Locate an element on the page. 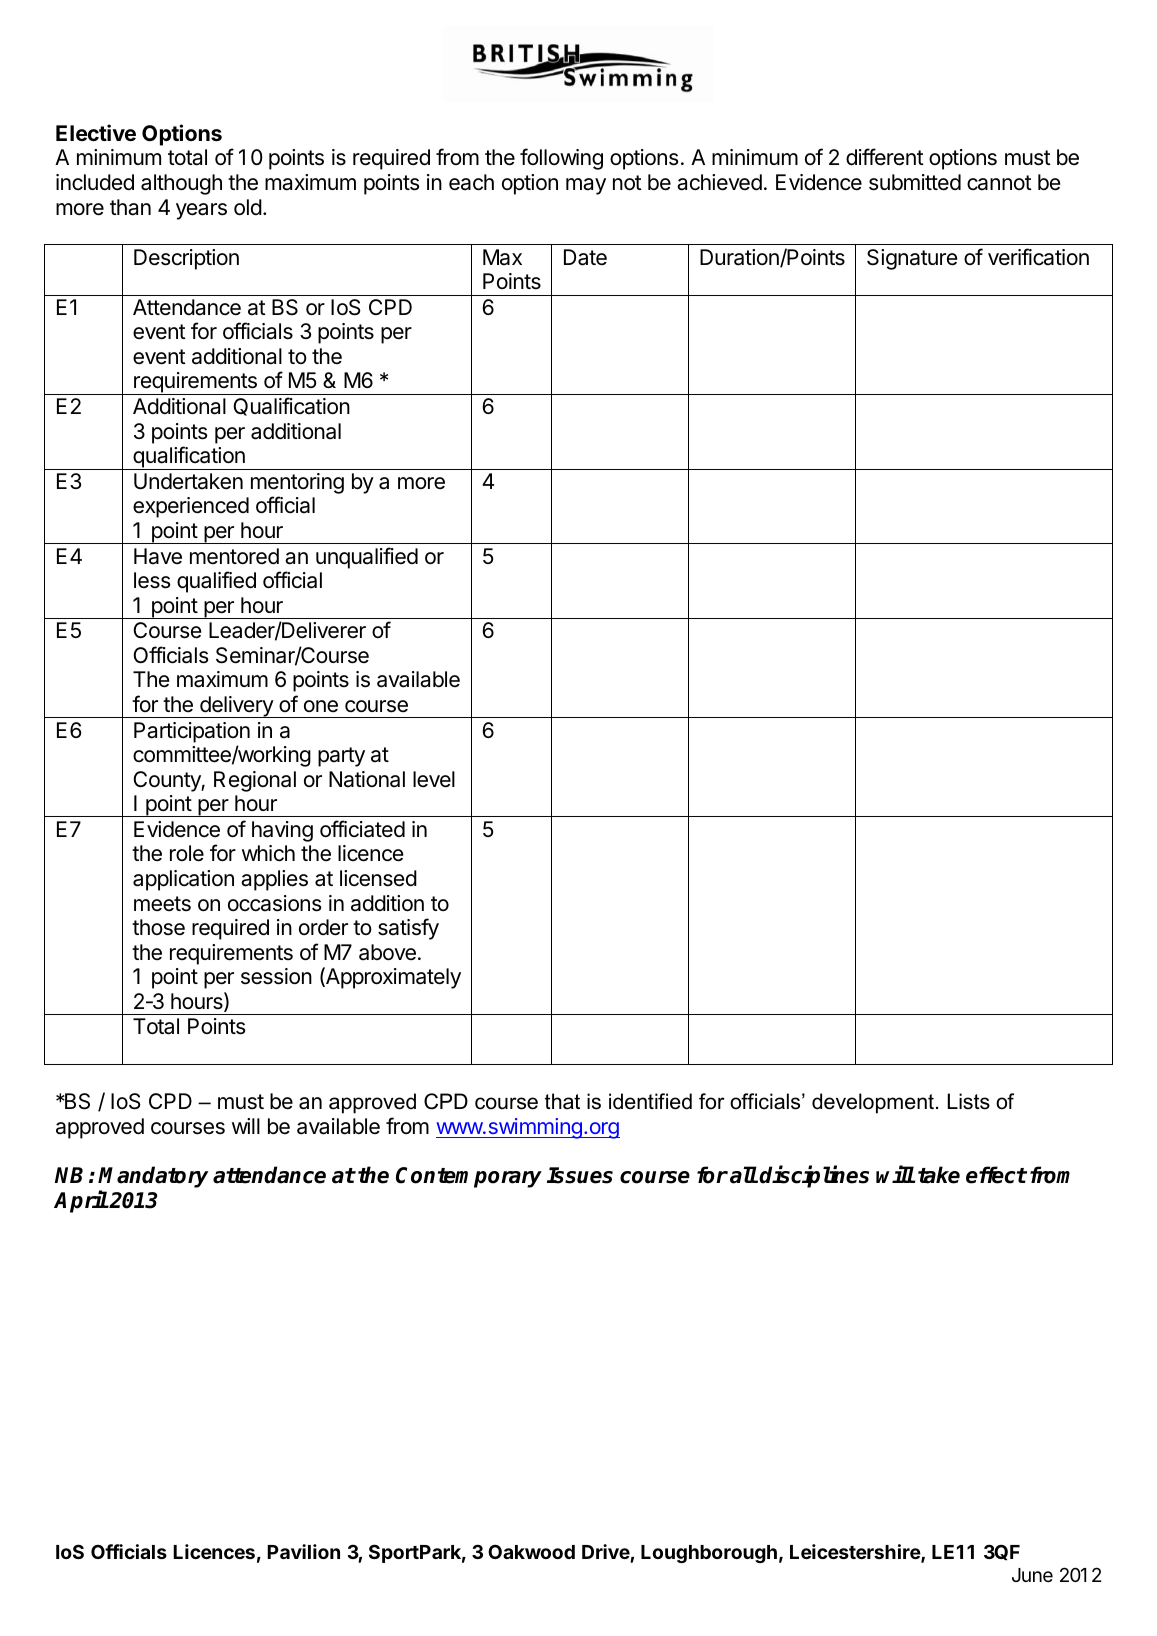  although is located at coordinates (181, 184).
